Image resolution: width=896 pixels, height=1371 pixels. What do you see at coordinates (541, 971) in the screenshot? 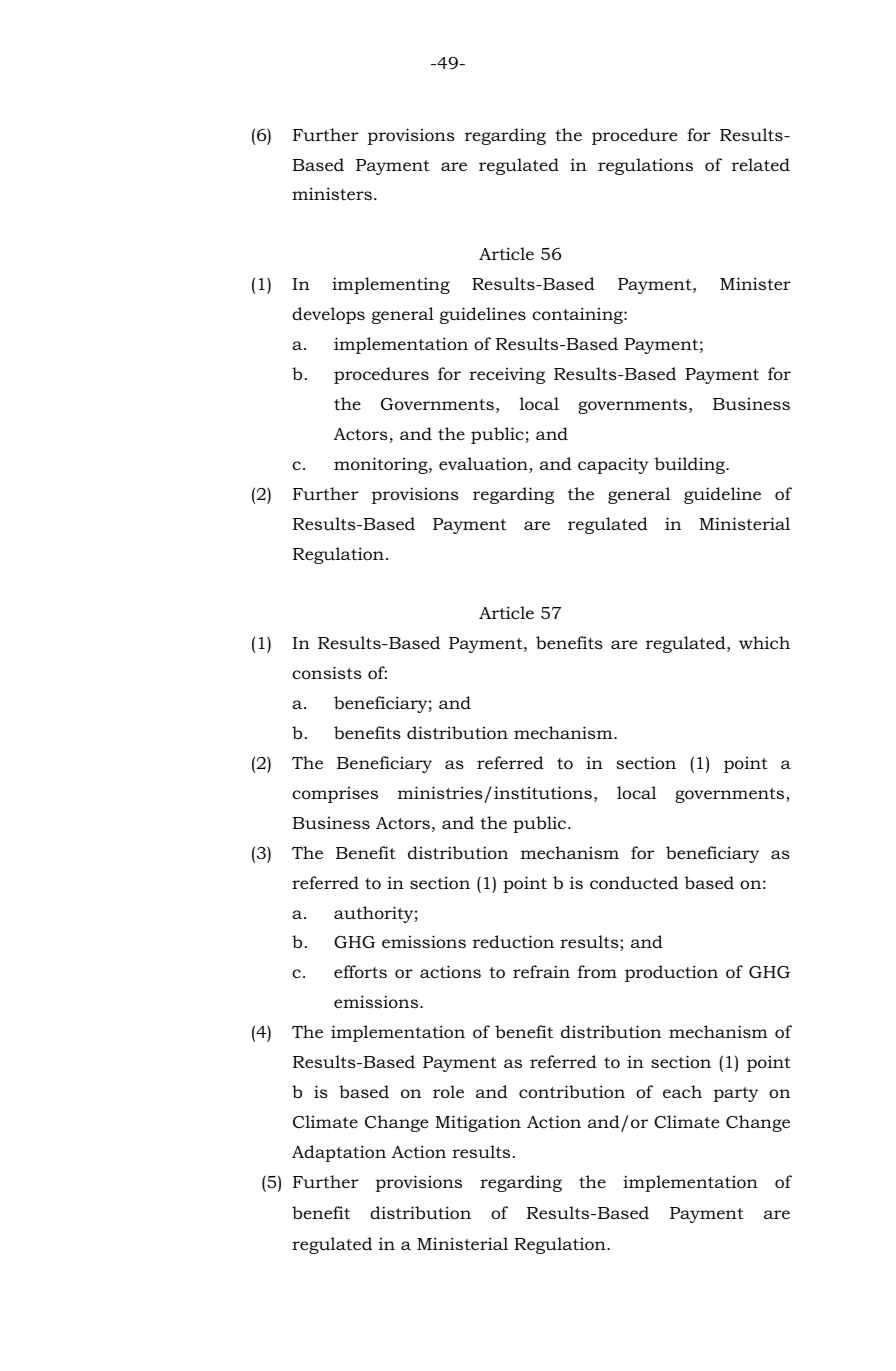
I see `refrain` at bounding box center [541, 971].
